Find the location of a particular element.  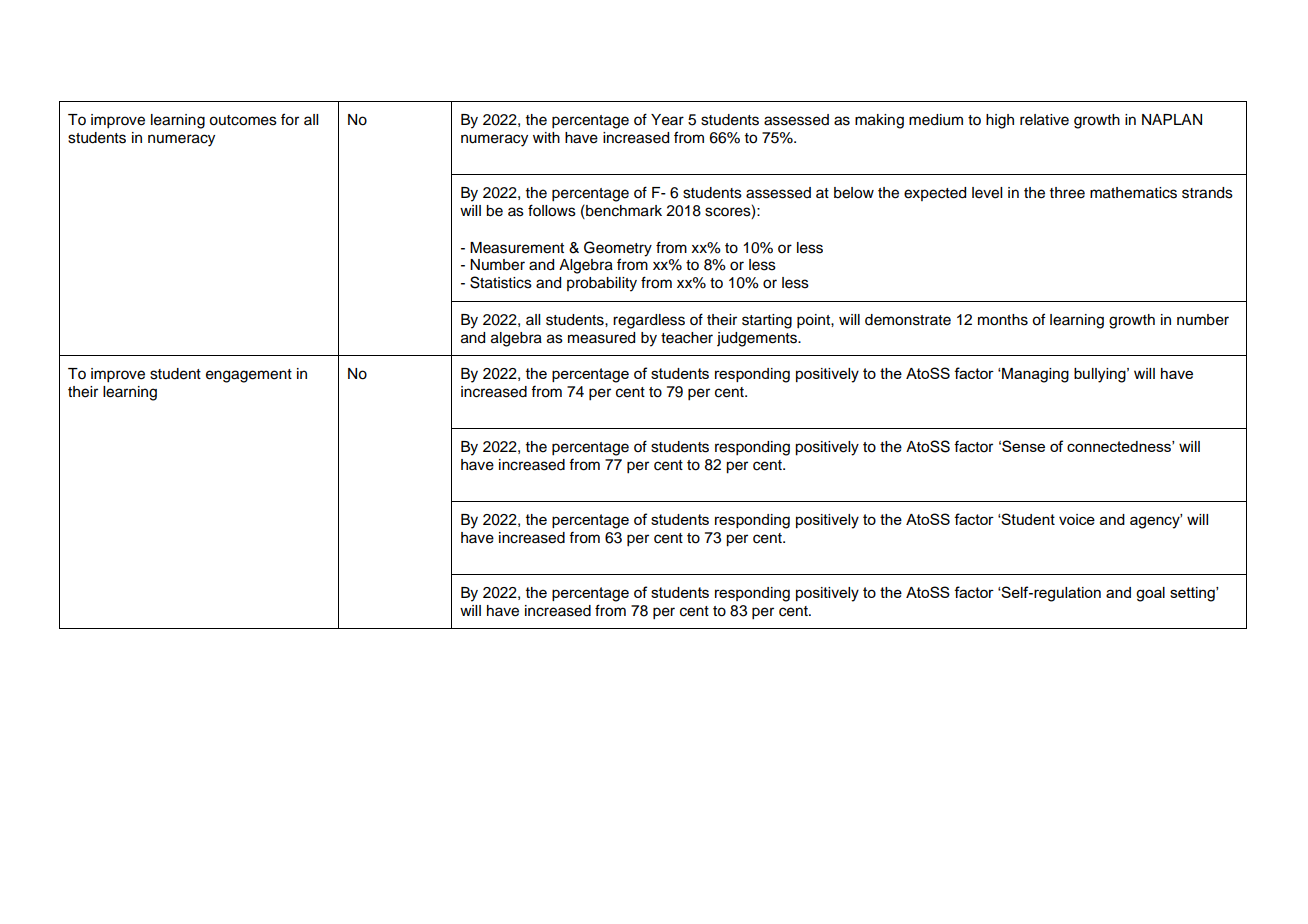

months is located at coordinates (1003, 320).
